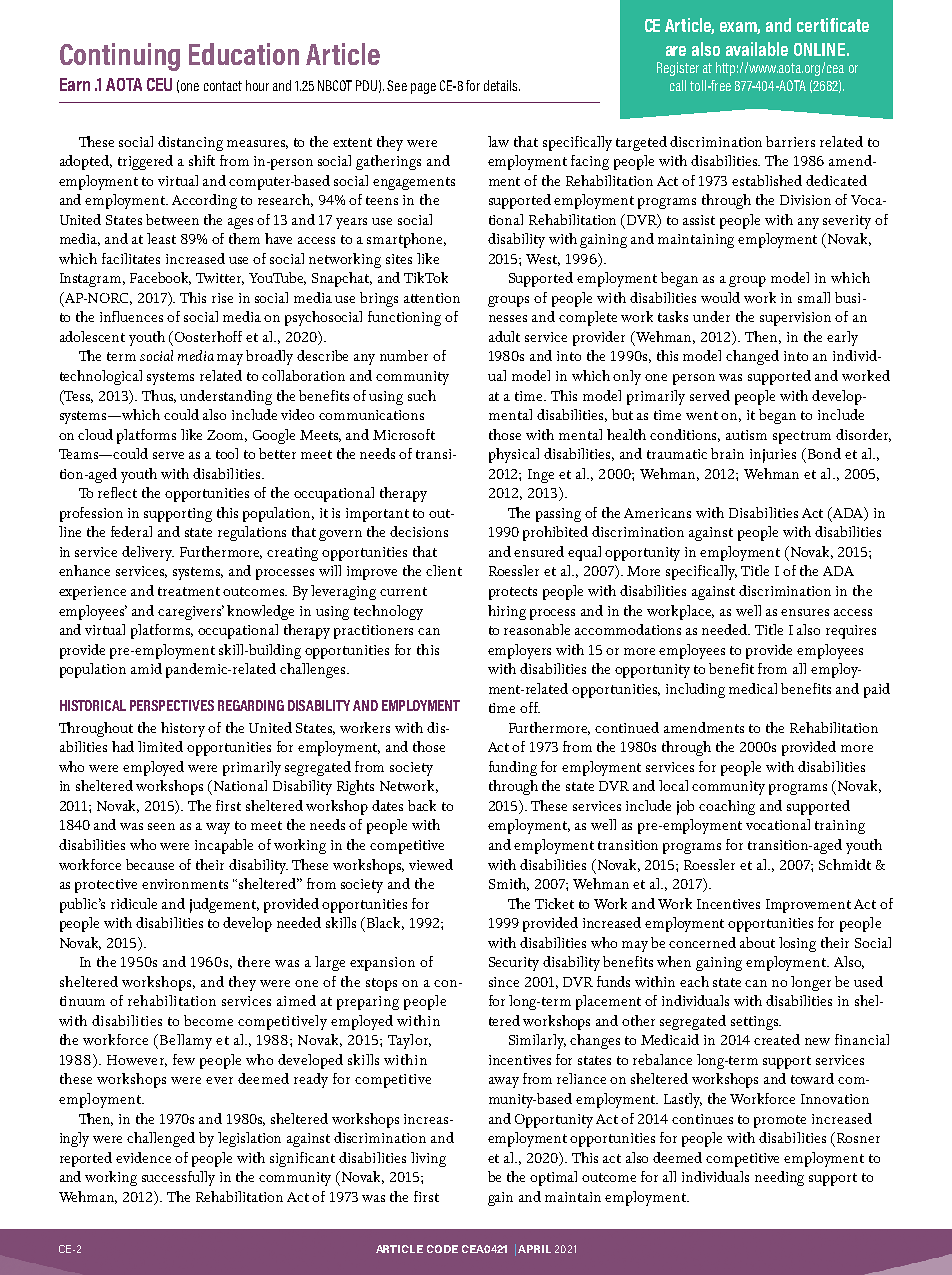 The image size is (952, 1275). What do you see at coordinates (797, 944) in the screenshot?
I see `losing` at bounding box center [797, 944].
